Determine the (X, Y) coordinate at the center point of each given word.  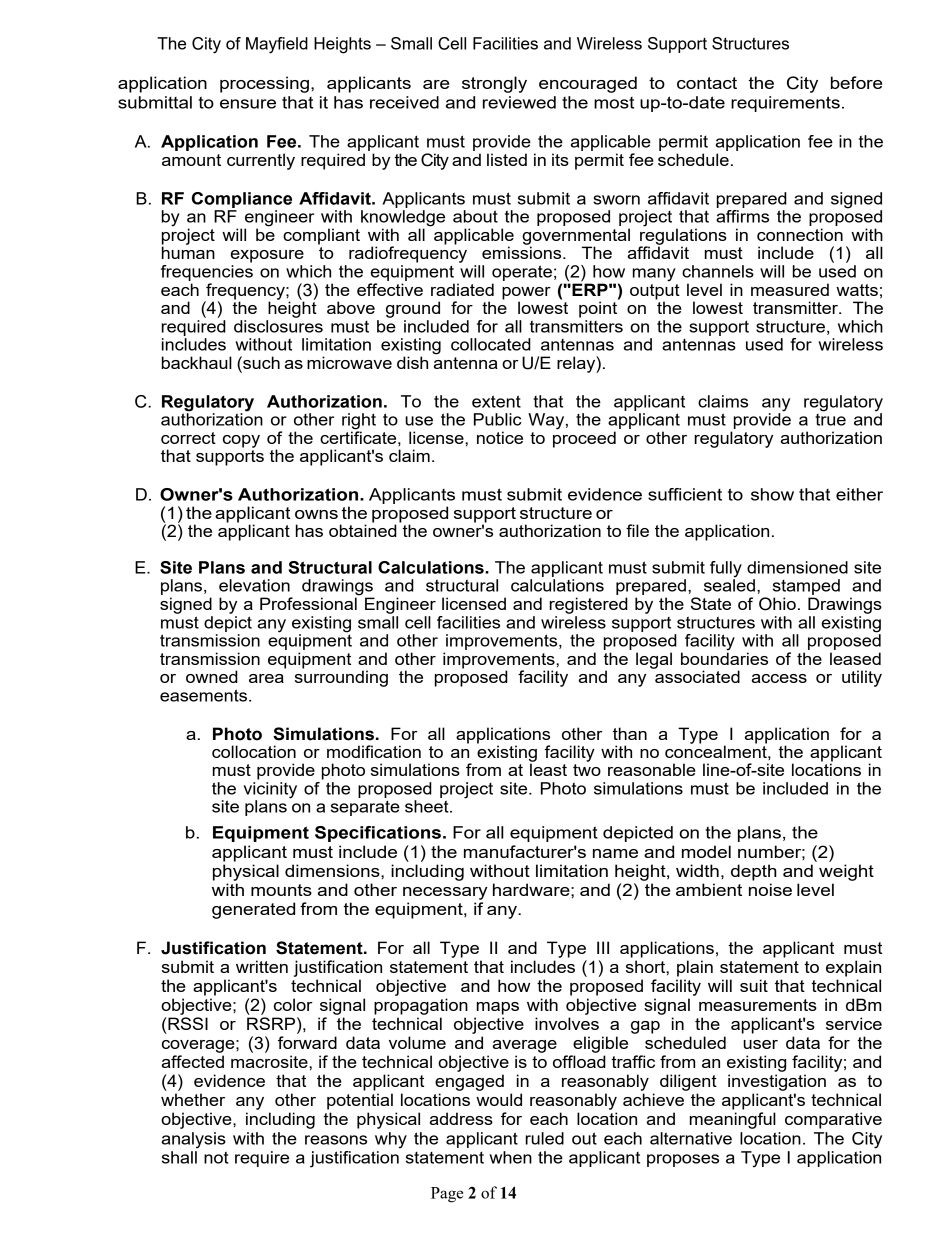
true (830, 418)
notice (500, 437)
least (548, 768)
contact (707, 83)
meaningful (733, 1120)
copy (241, 441)
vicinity (270, 789)
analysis (194, 1140)
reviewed (519, 102)
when (510, 1157)
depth (754, 872)
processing (264, 84)
